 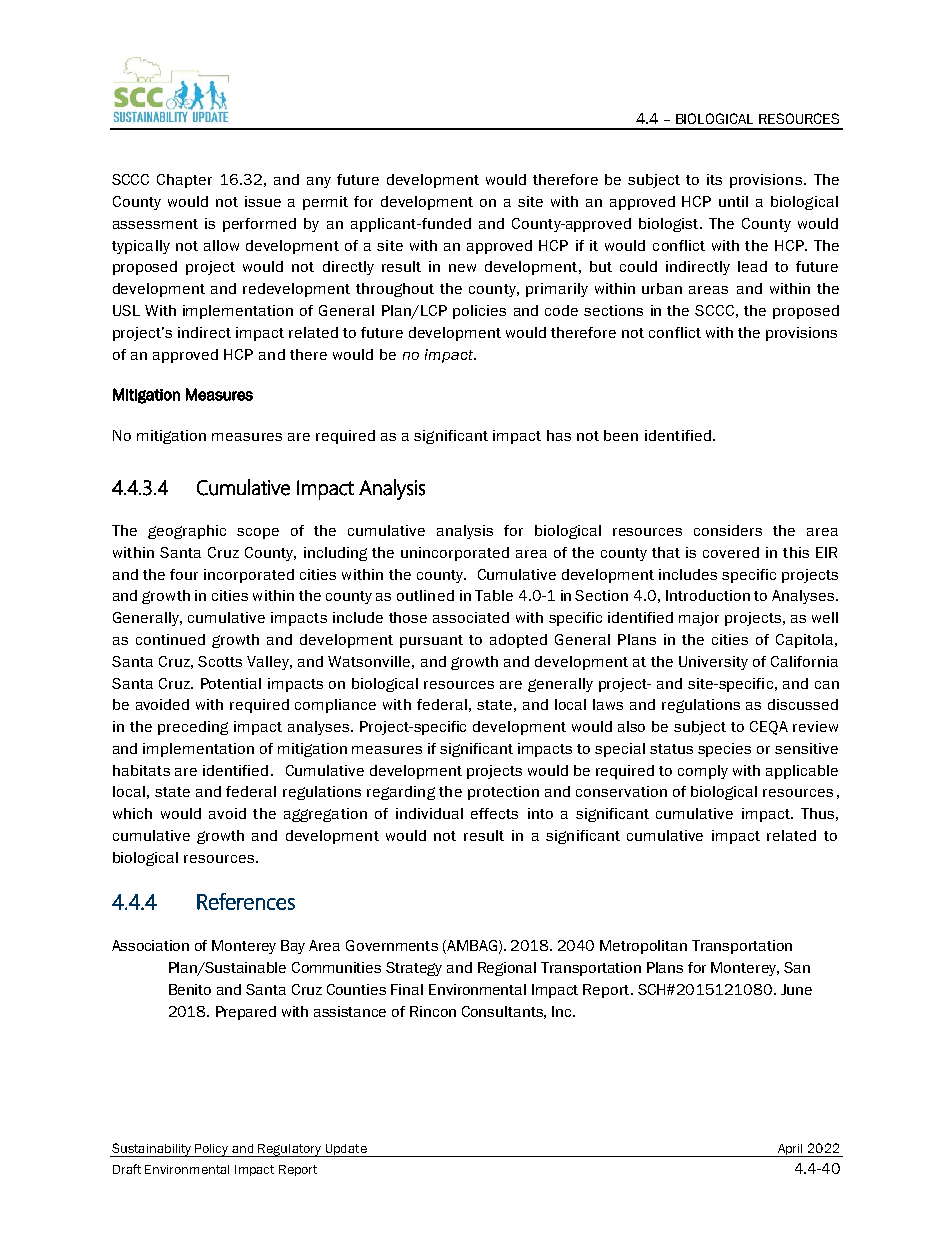 What do you see at coordinates (559, 435) in the screenshot?
I see `has` at bounding box center [559, 435].
